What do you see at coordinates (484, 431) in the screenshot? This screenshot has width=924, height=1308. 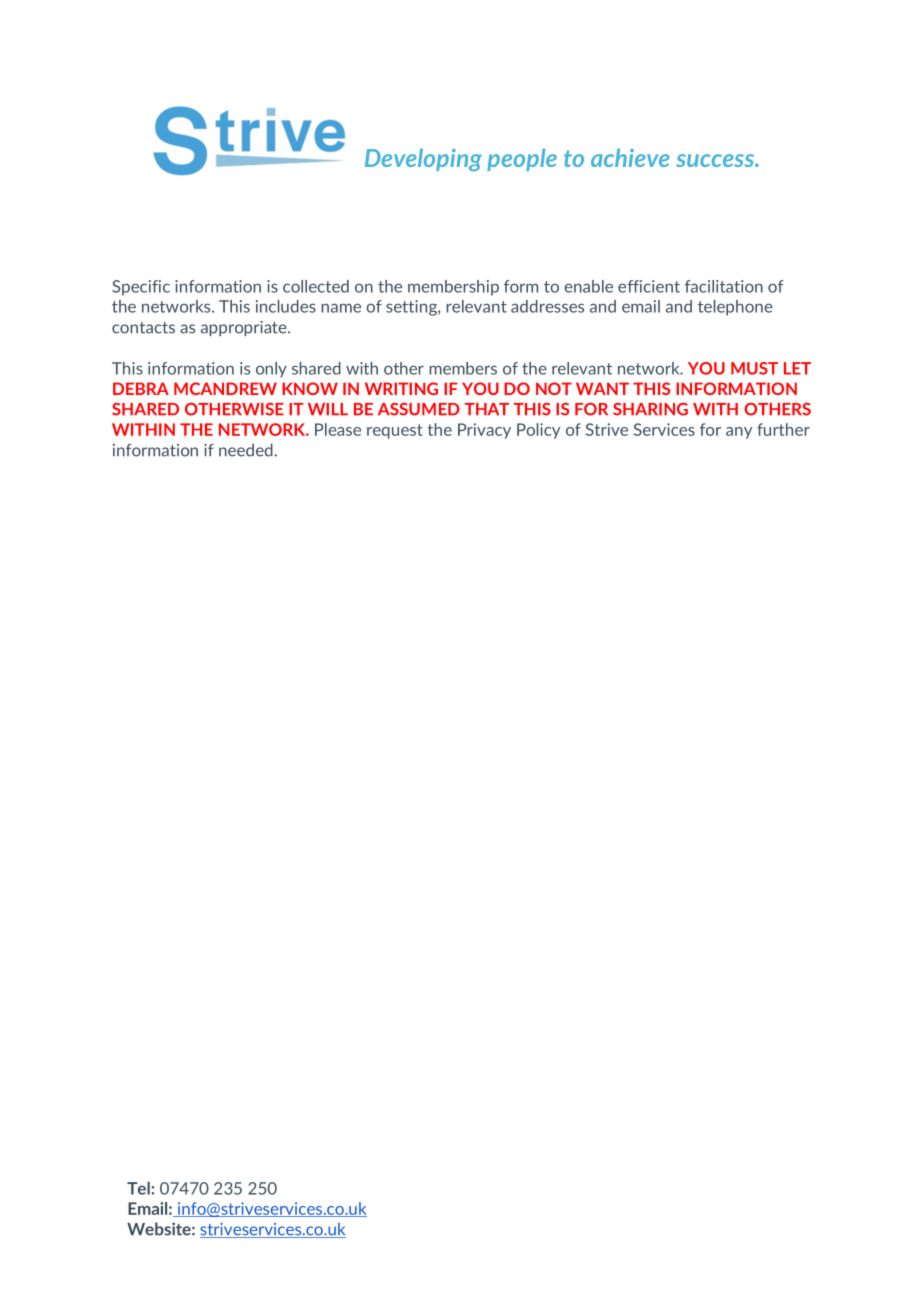 I see `Privacy` at bounding box center [484, 431].
